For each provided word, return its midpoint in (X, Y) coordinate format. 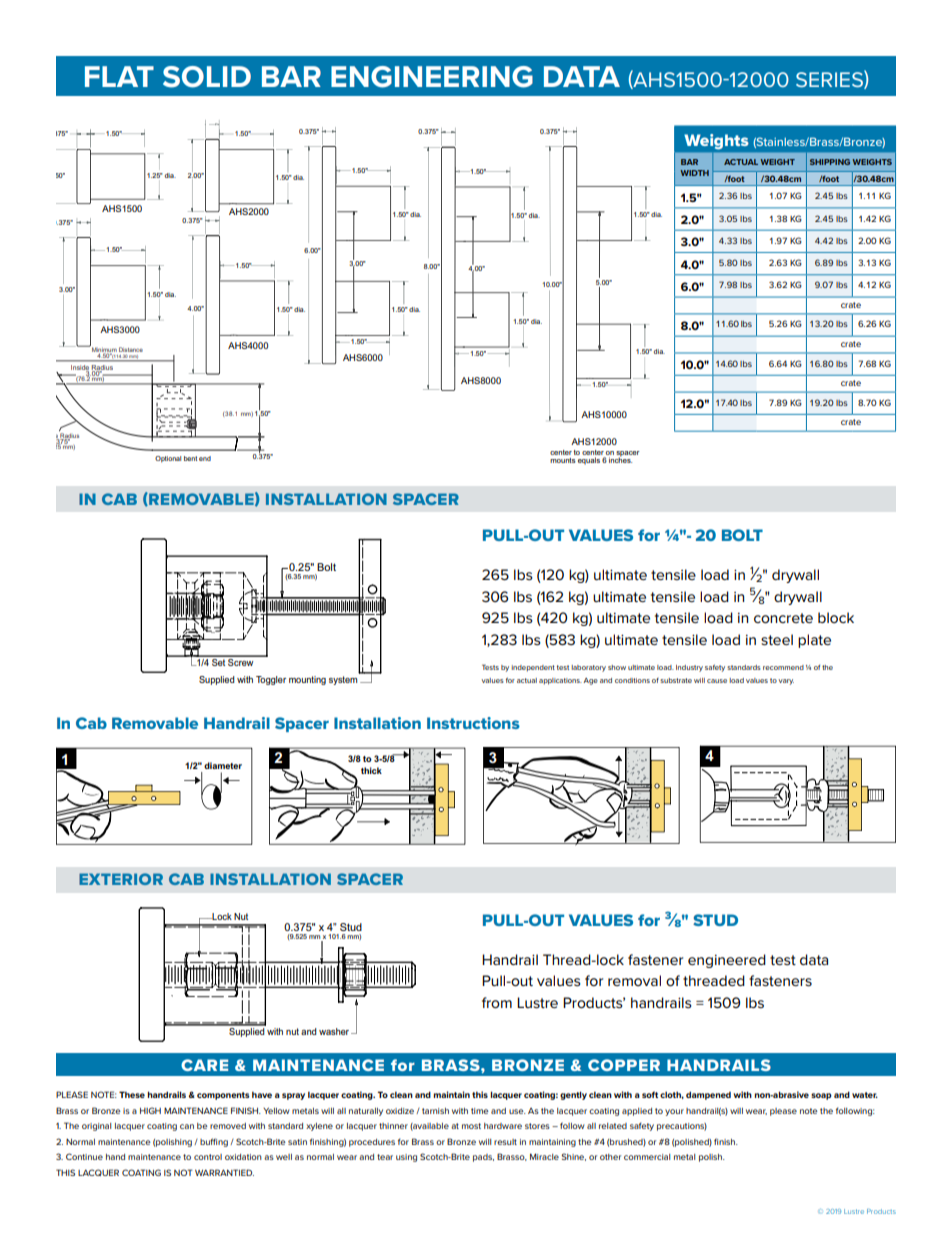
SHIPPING (830, 162)
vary (786, 682)
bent (190, 458)
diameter (223, 765)
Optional (168, 459)
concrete (783, 618)
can (187, 1126)
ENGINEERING (432, 77)
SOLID (207, 77)
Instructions (473, 723)
